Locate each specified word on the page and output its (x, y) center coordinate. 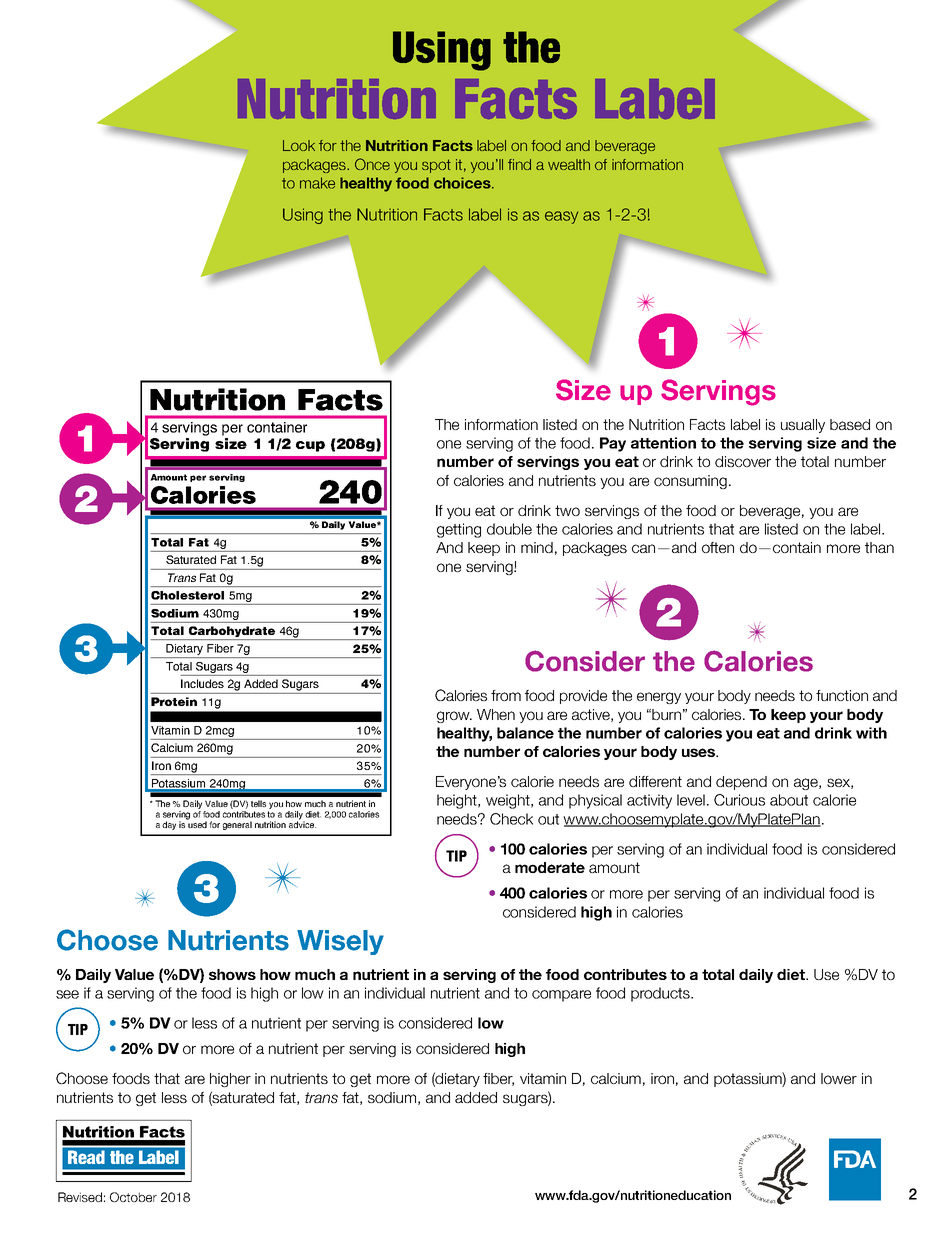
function (842, 695)
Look (299, 145)
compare (561, 996)
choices (463, 183)
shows (232, 974)
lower (839, 1078)
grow (454, 717)
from (506, 695)
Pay (613, 444)
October (133, 1197)
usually (803, 426)
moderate (550, 867)
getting (459, 530)
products (661, 994)
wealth (569, 164)
